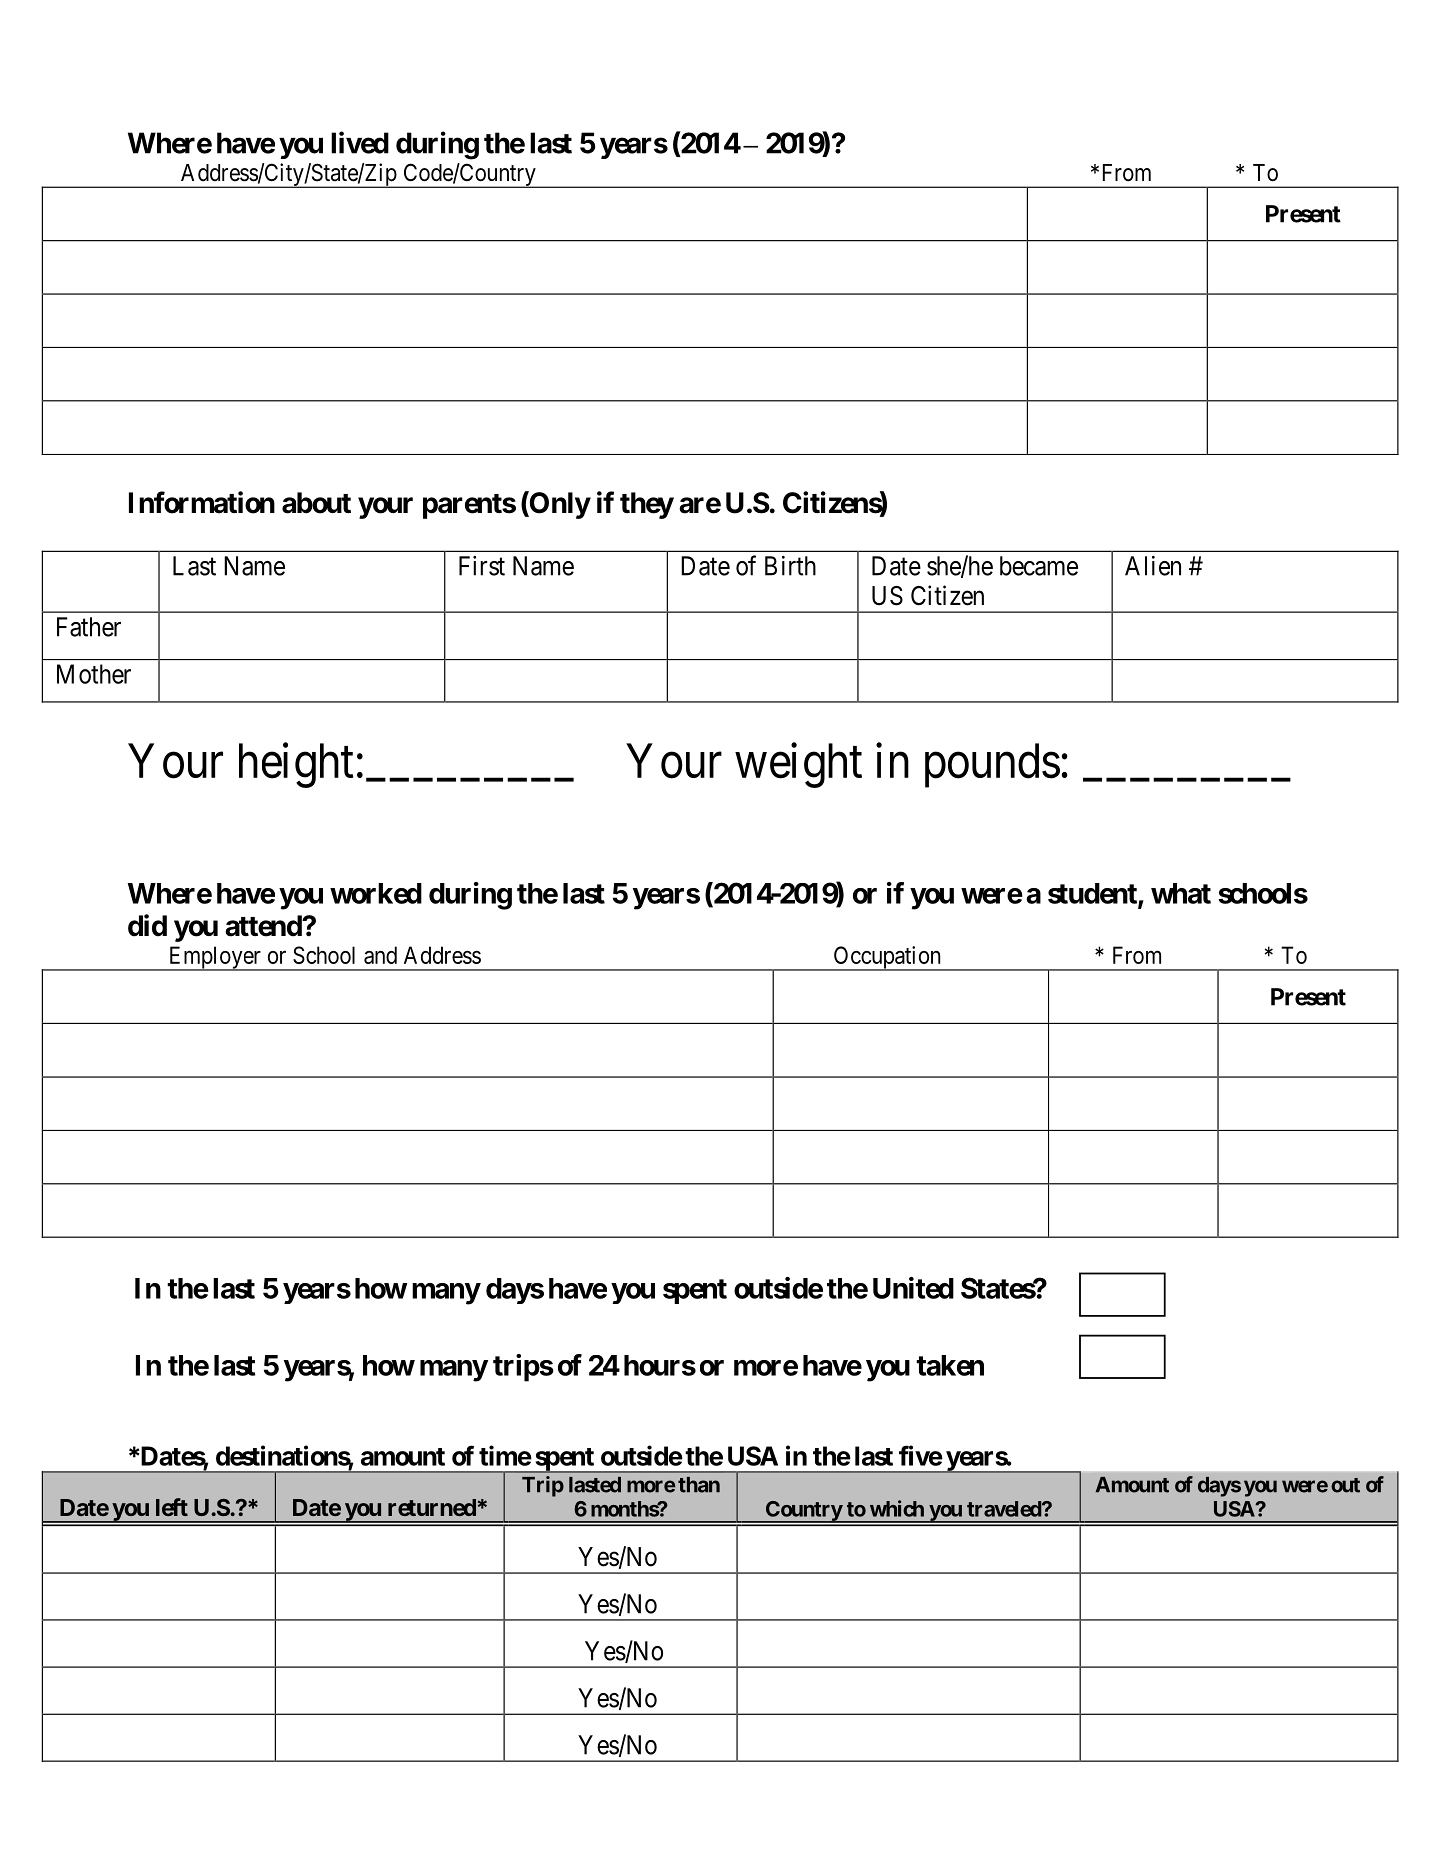 The width and height of the page is (1440, 1864). What do you see at coordinates (1093, 894) in the page?
I see `student` at bounding box center [1093, 894].
